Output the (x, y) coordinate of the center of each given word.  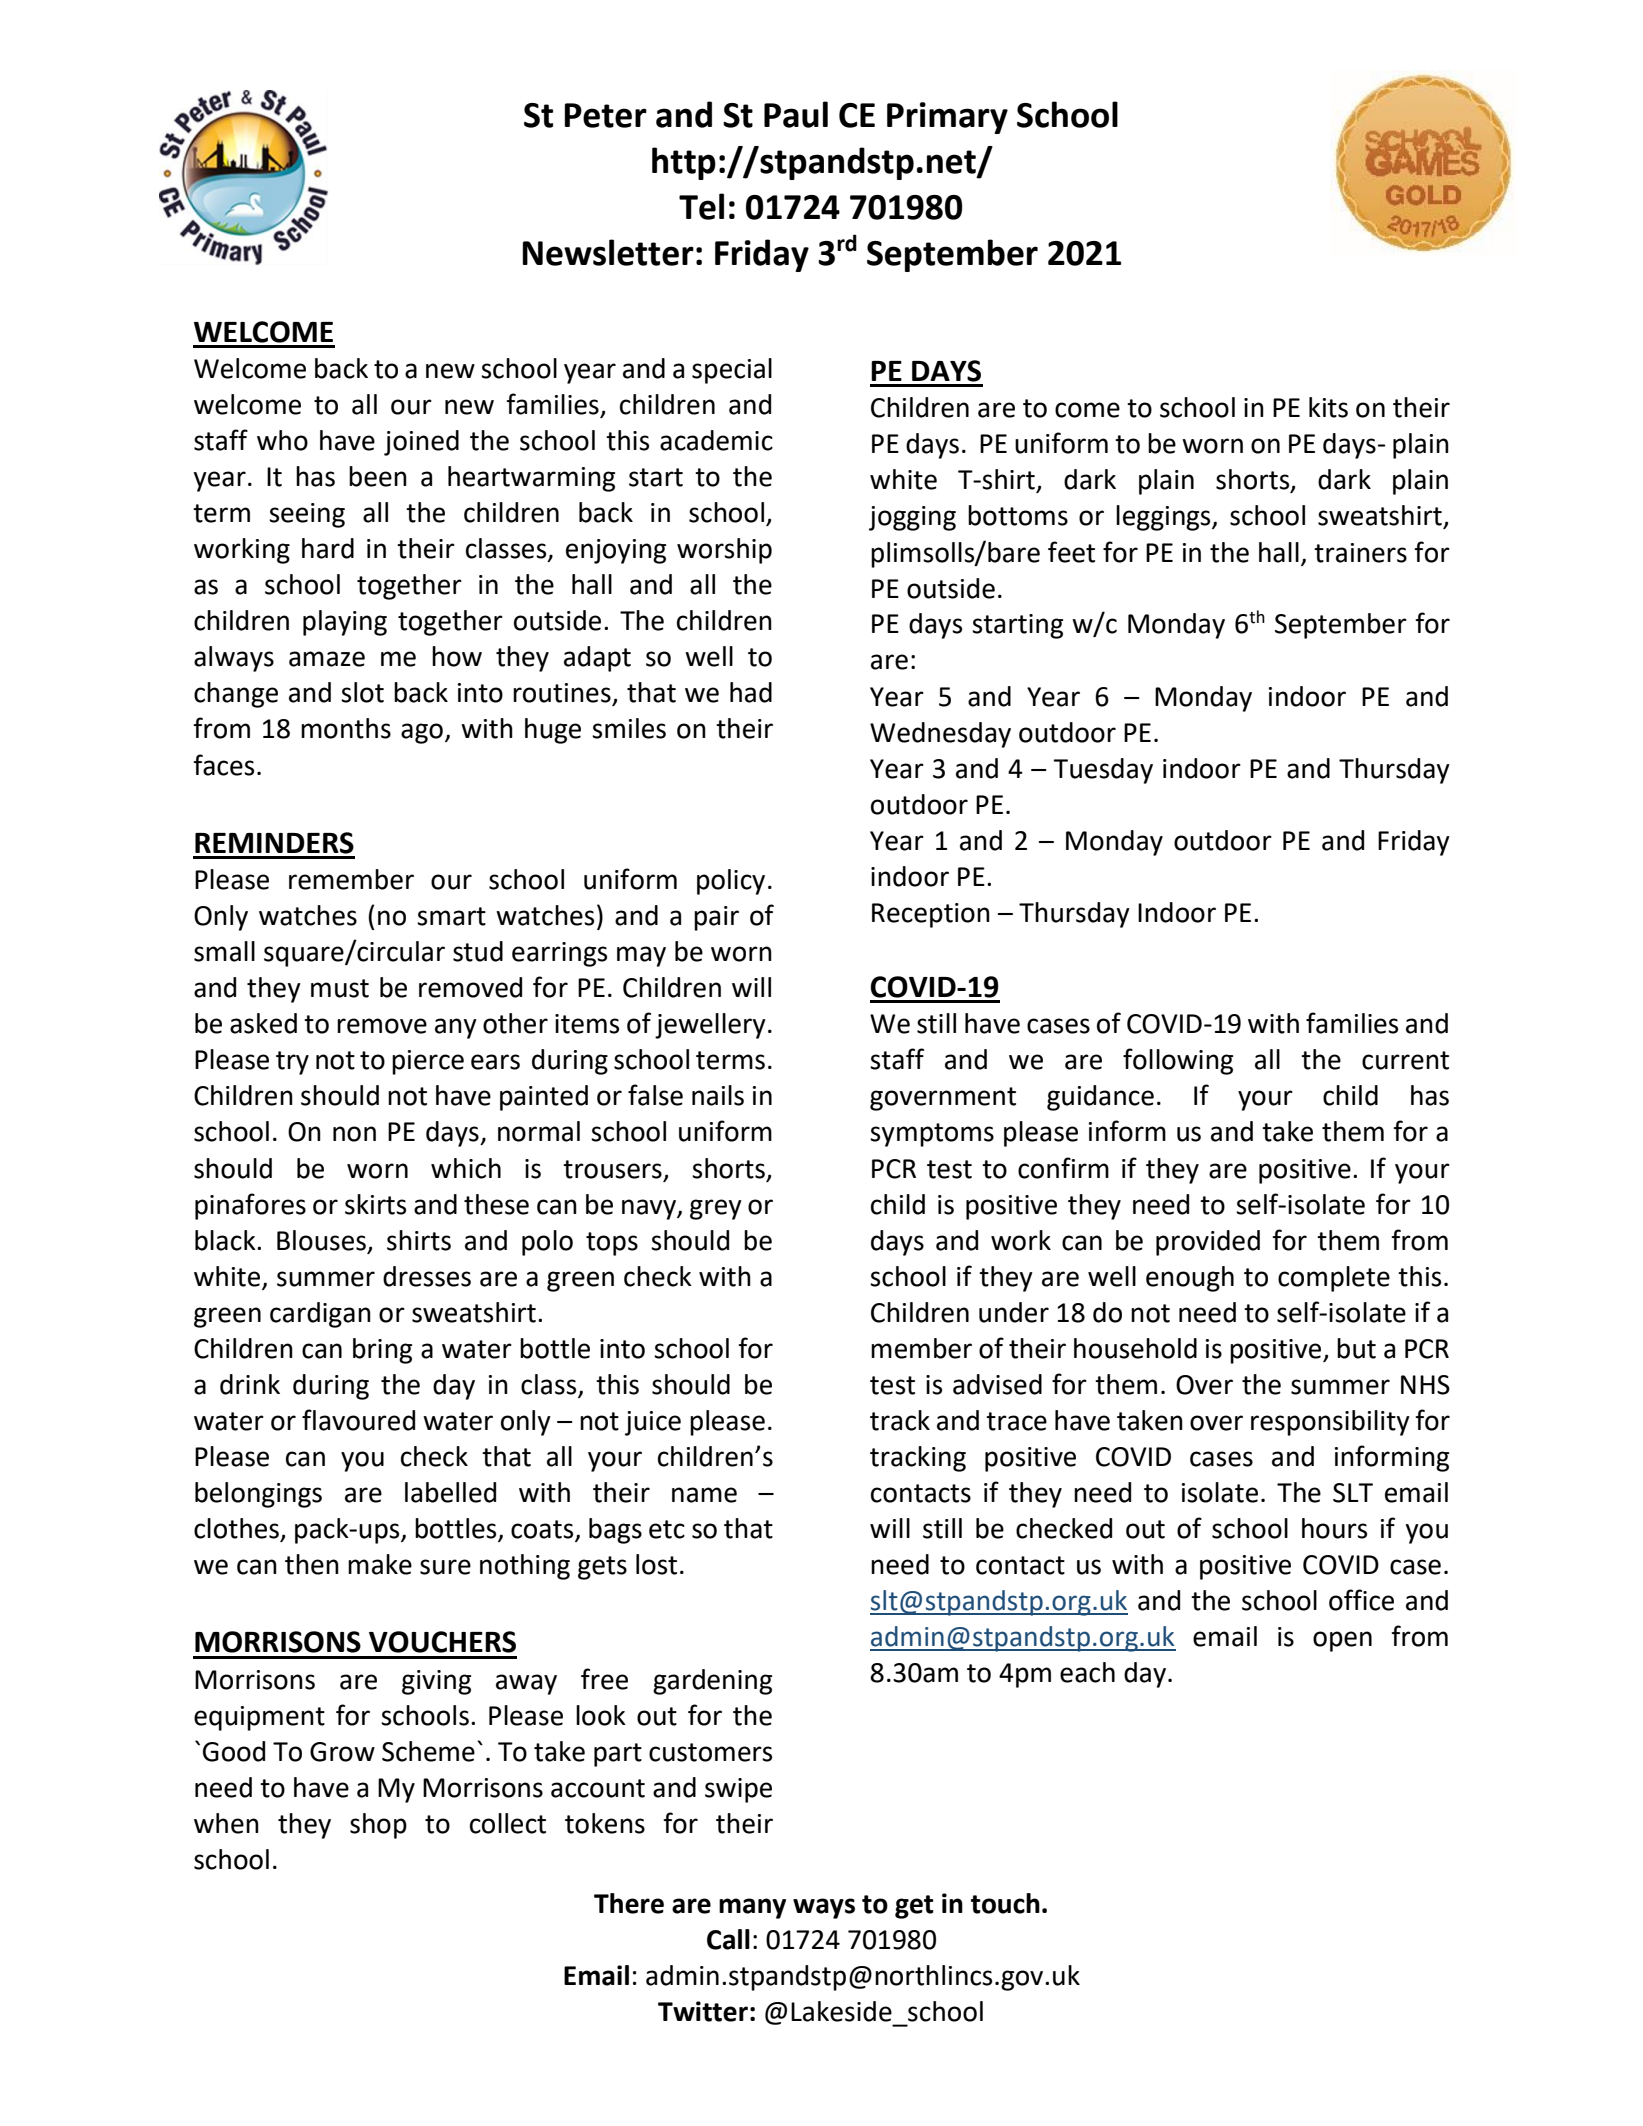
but (1356, 1348)
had (751, 692)
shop (378, 1826)
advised (997, 1384)
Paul (796, 114)
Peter (605, 115)
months (346, 728)
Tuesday (1103, 771)
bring (382, 1351)
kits (1328, 407)
